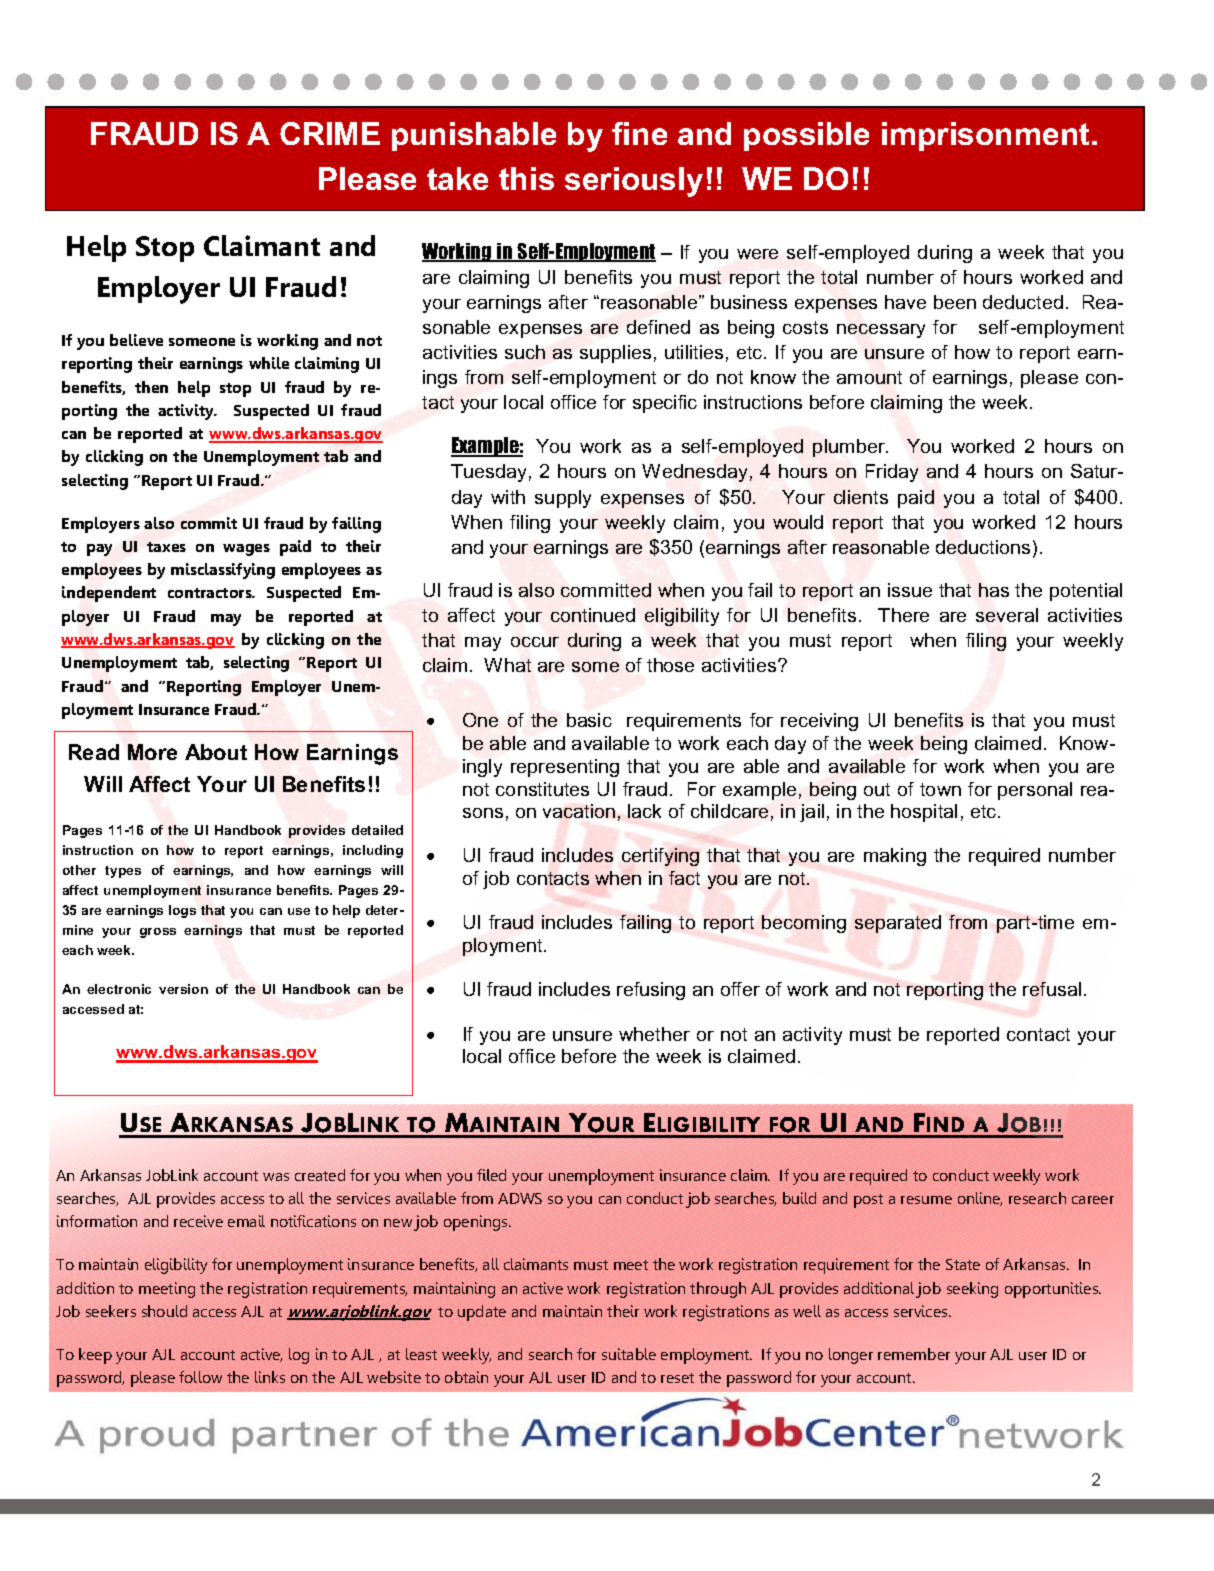  Describe the element at coordinates (677, 1378) in the screenshot. I see `reset` at that location.
